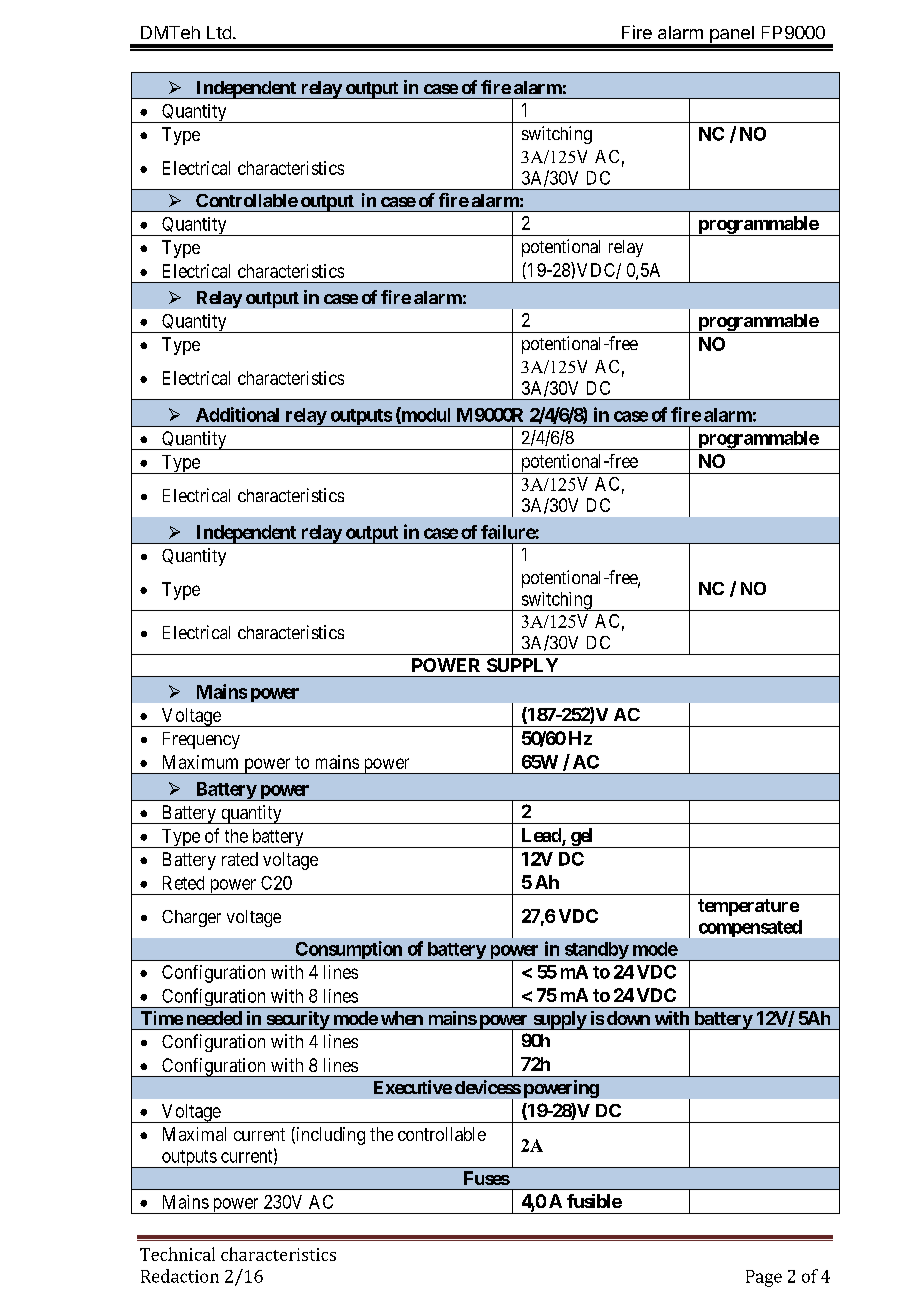 Image resolution: width=924 pixels, height=1308 pixels. Describe the element at coordinates (750, 928) in the document. I see `compensated` at that location.
